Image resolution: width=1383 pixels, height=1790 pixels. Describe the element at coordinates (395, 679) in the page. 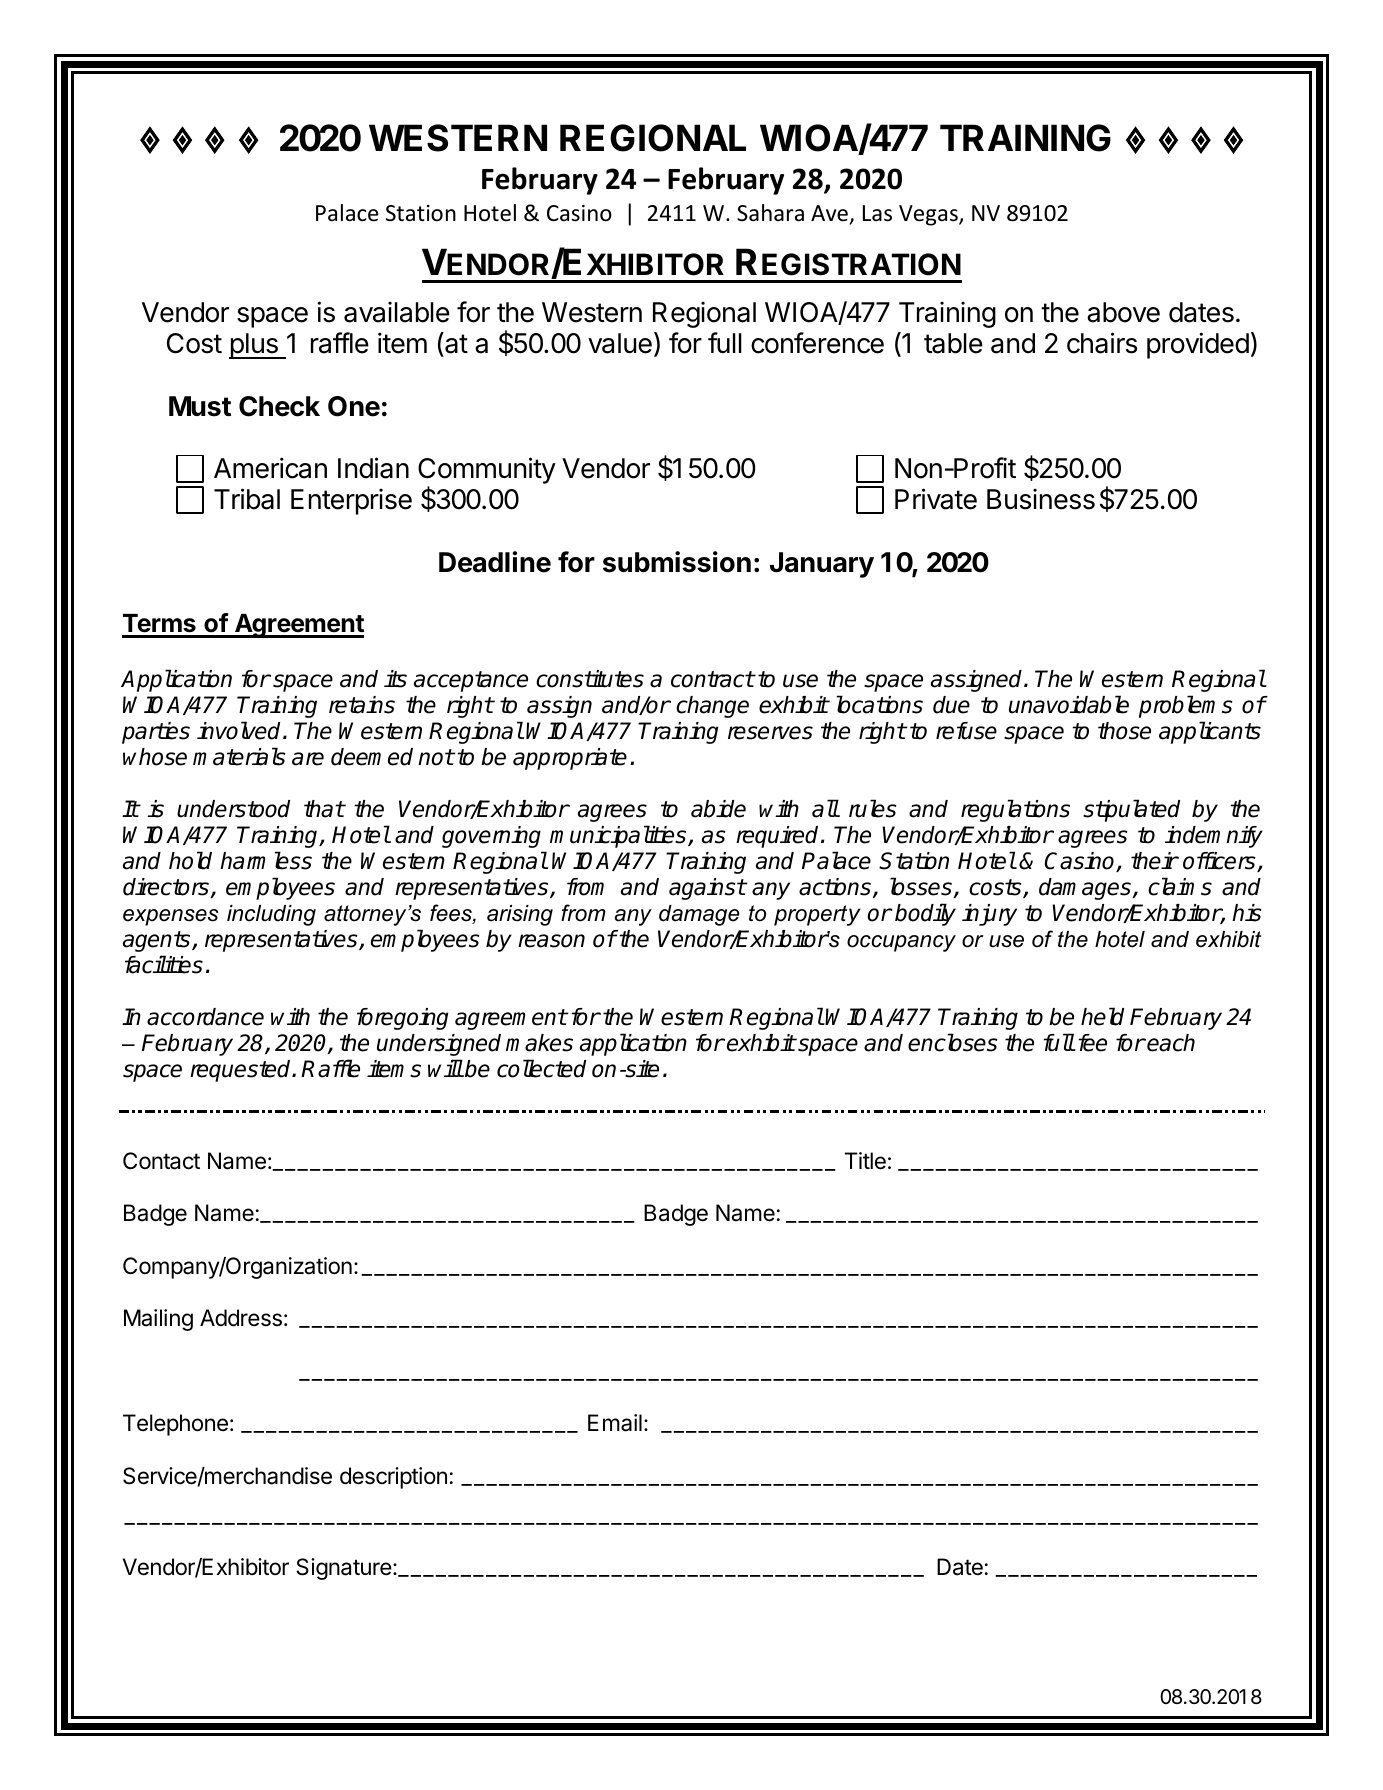

I see `its` at that location.
